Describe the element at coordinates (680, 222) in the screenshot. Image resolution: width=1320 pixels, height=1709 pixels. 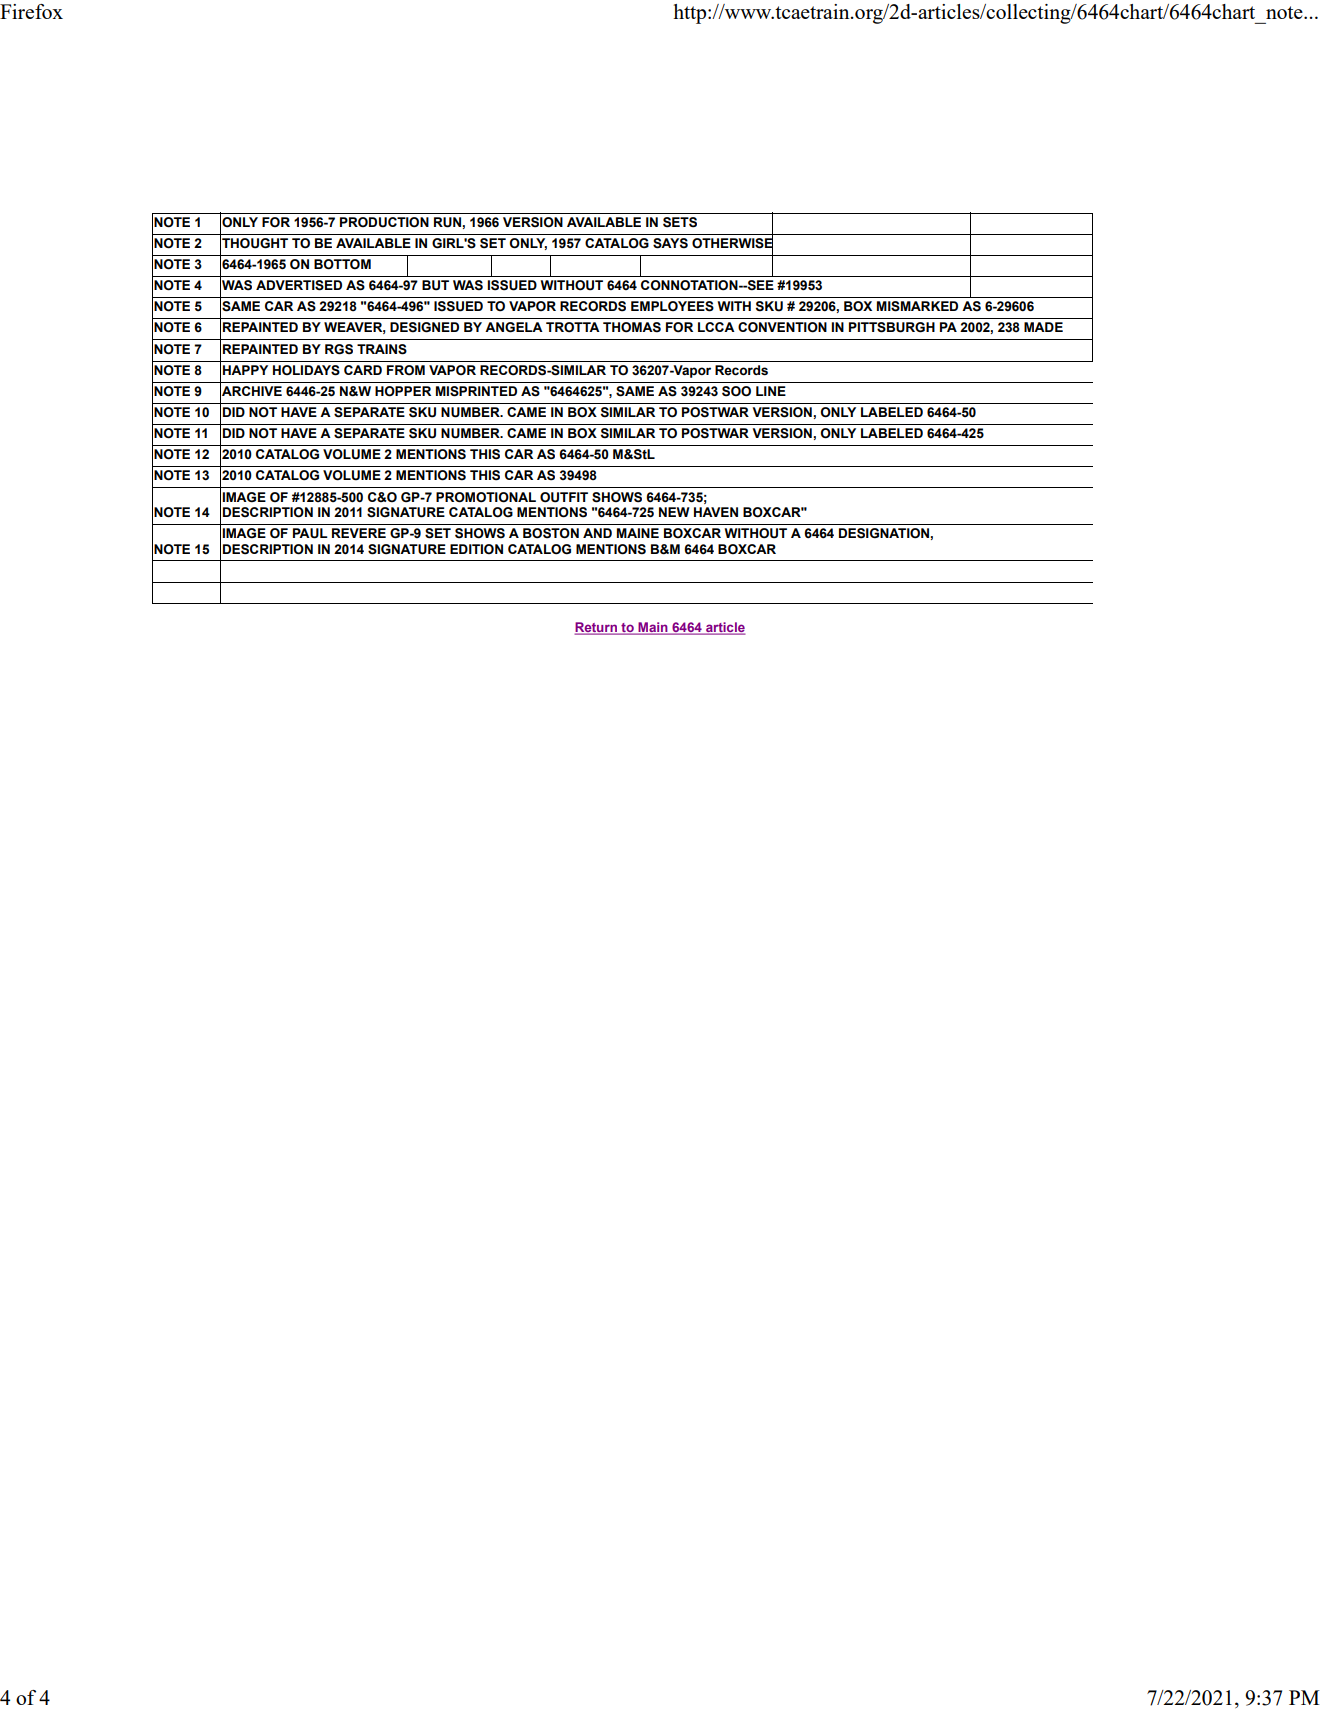
I see `SETS` at that location.
